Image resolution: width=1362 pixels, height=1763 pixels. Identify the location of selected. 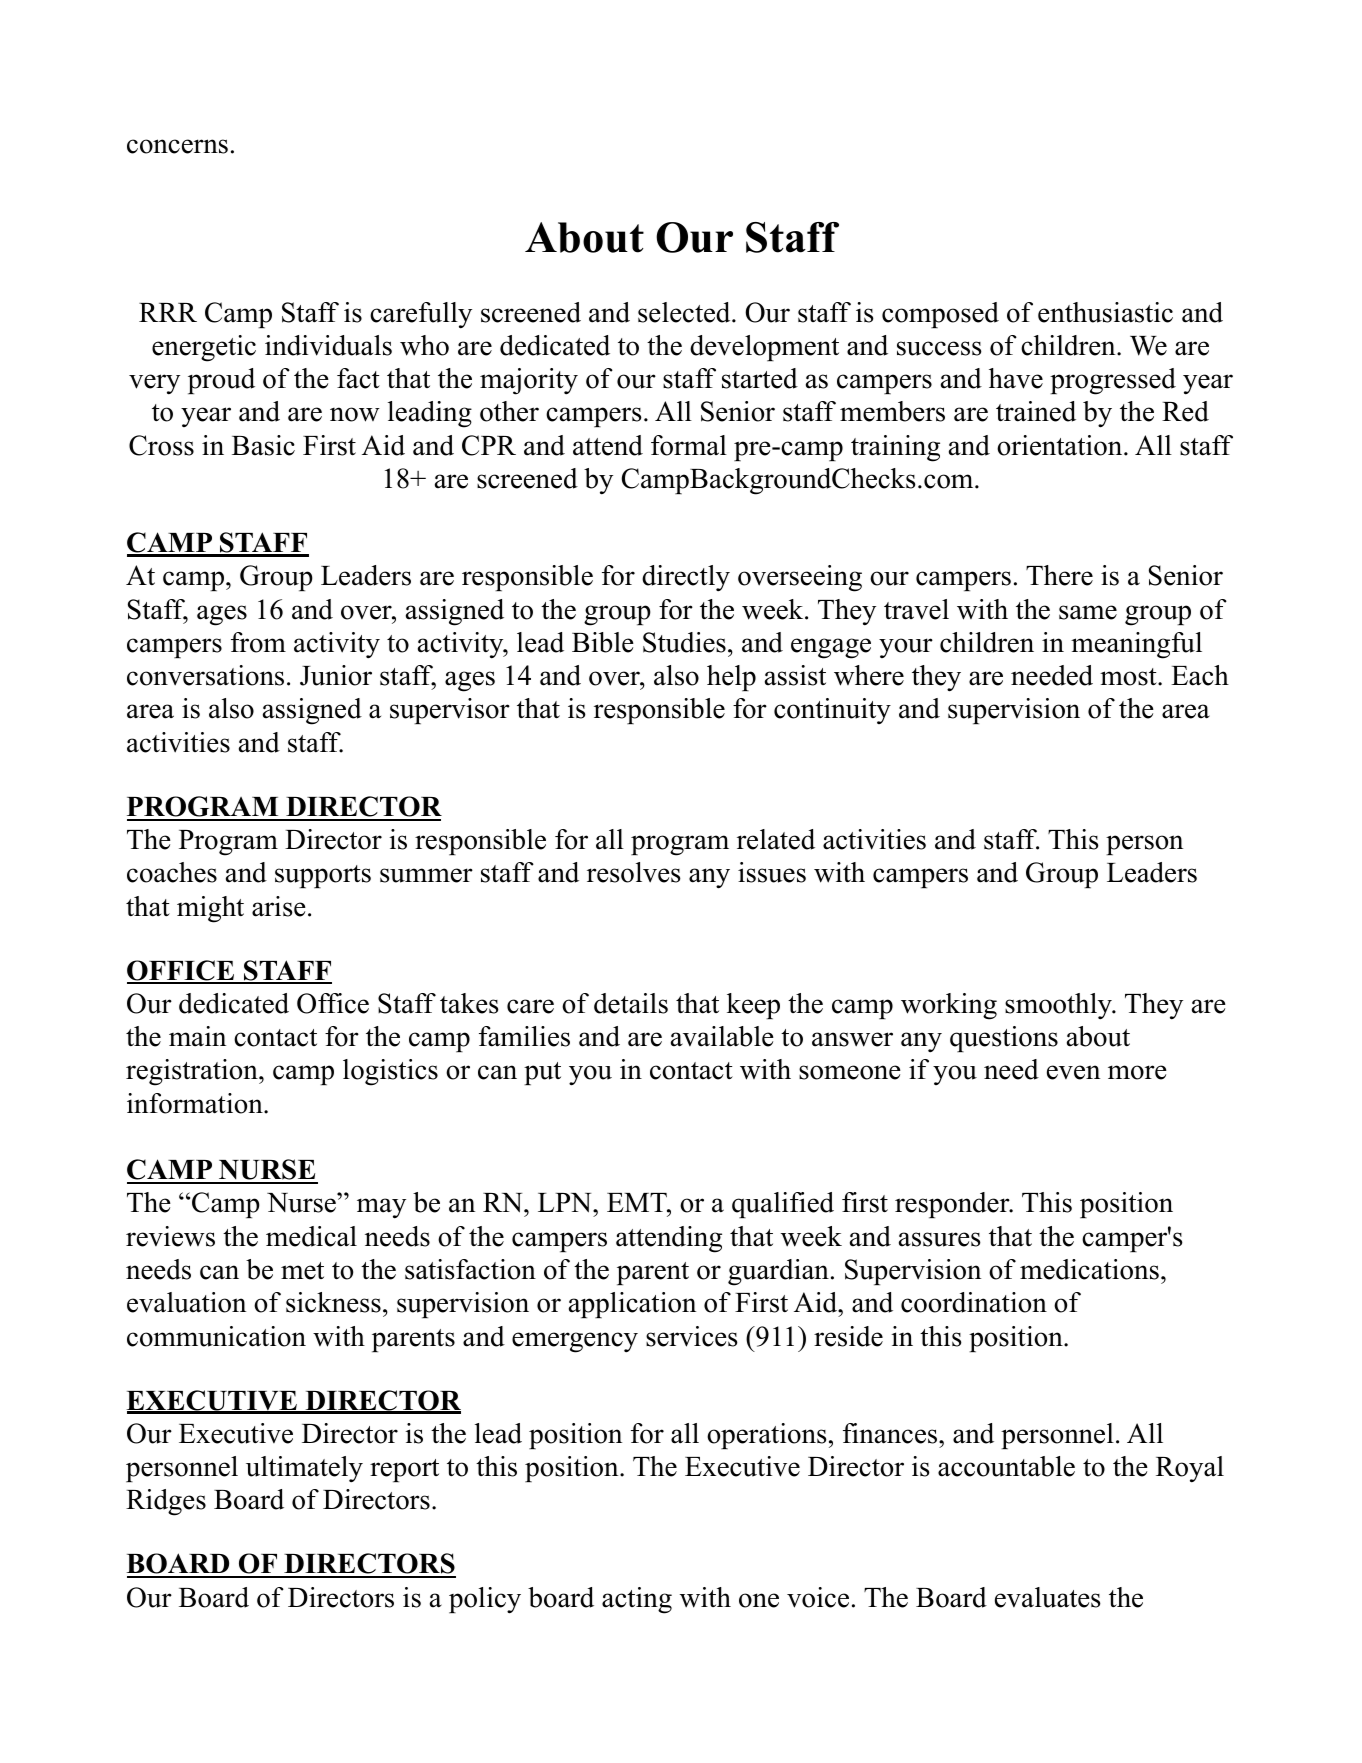
(685, 312).
